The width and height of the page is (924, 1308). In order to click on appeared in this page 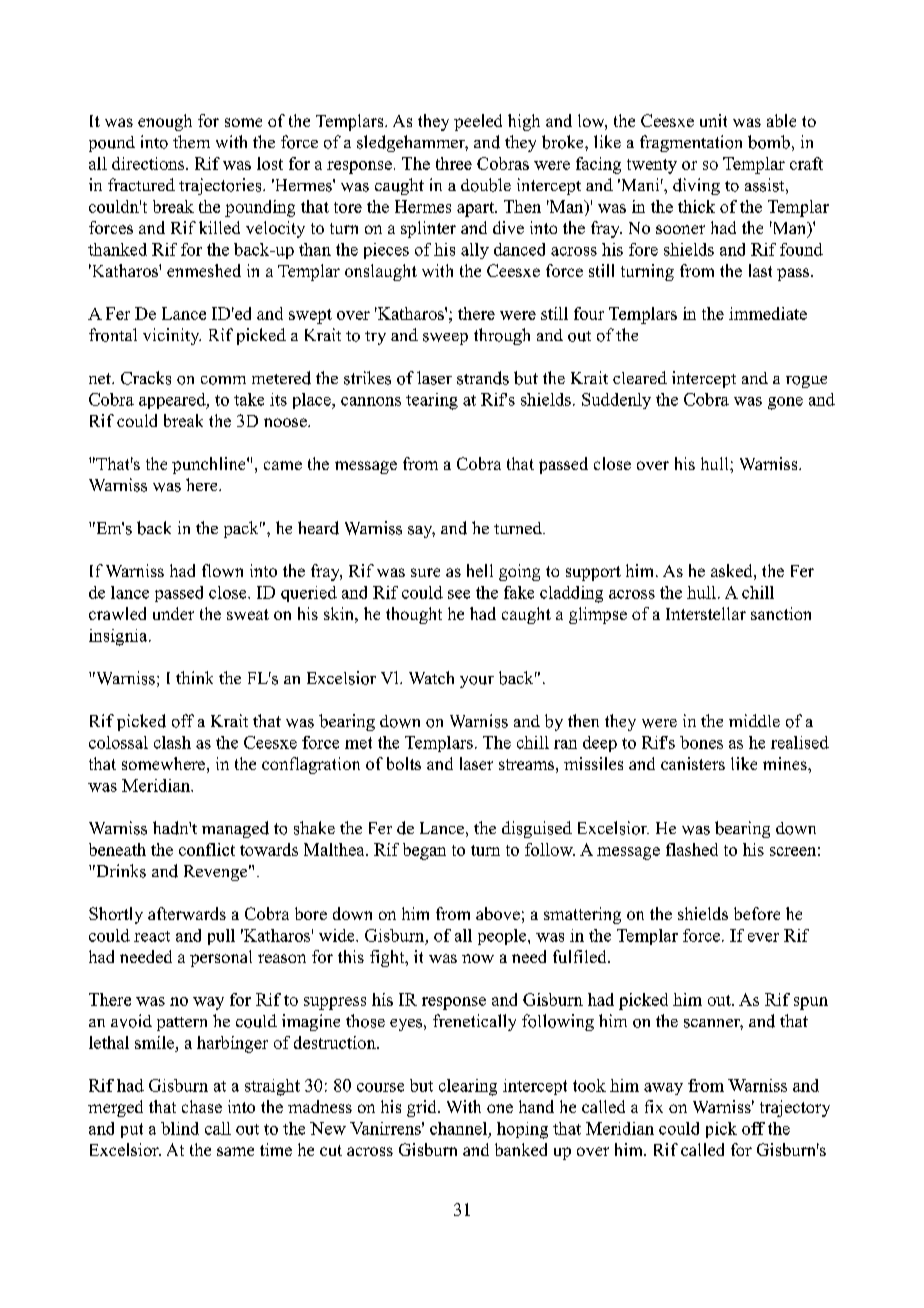, I will do `click(173, 401)`.
